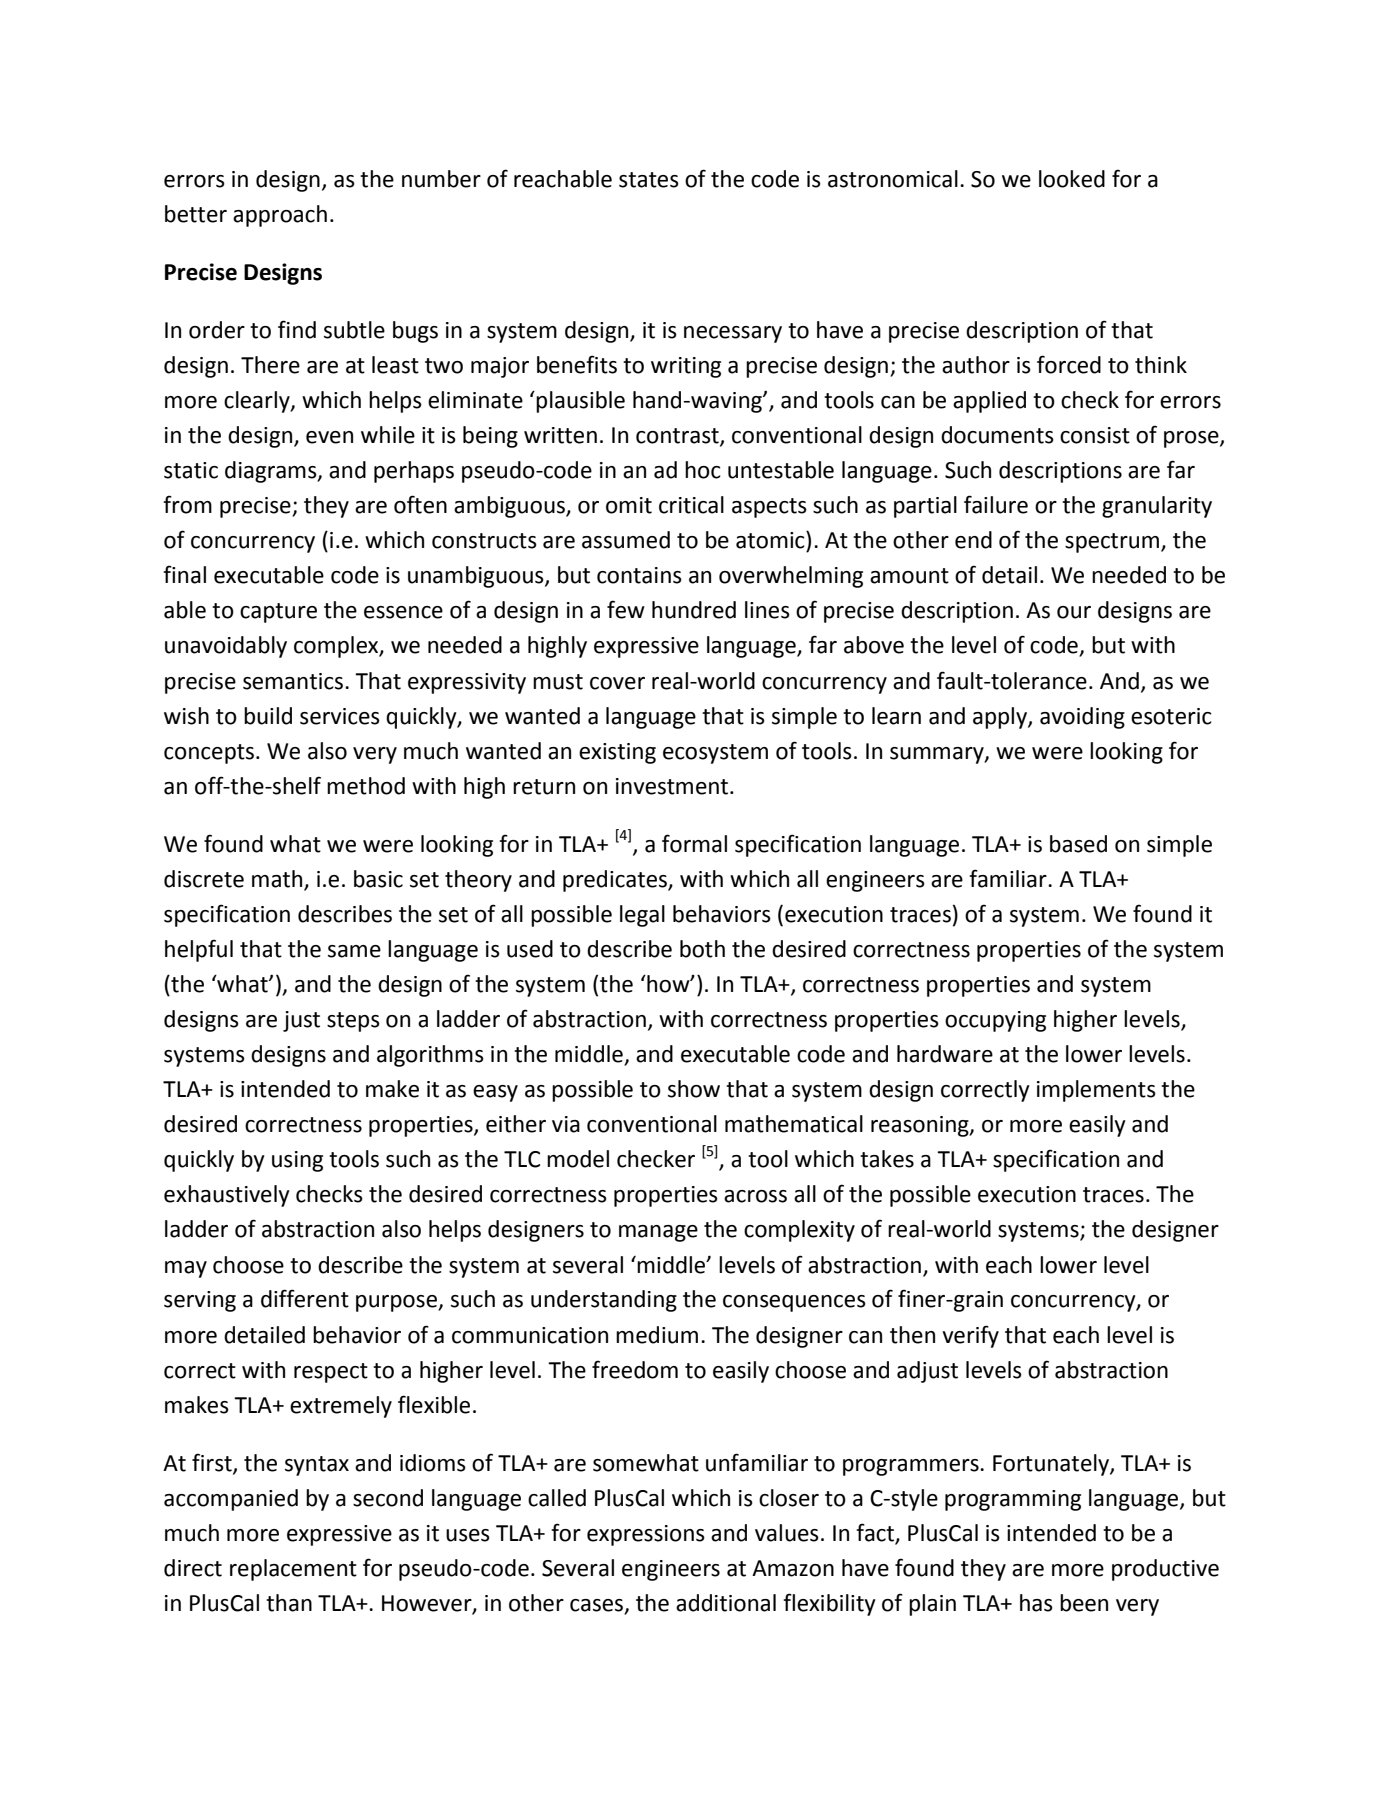  I want to click on basic, so click(378, 879).
